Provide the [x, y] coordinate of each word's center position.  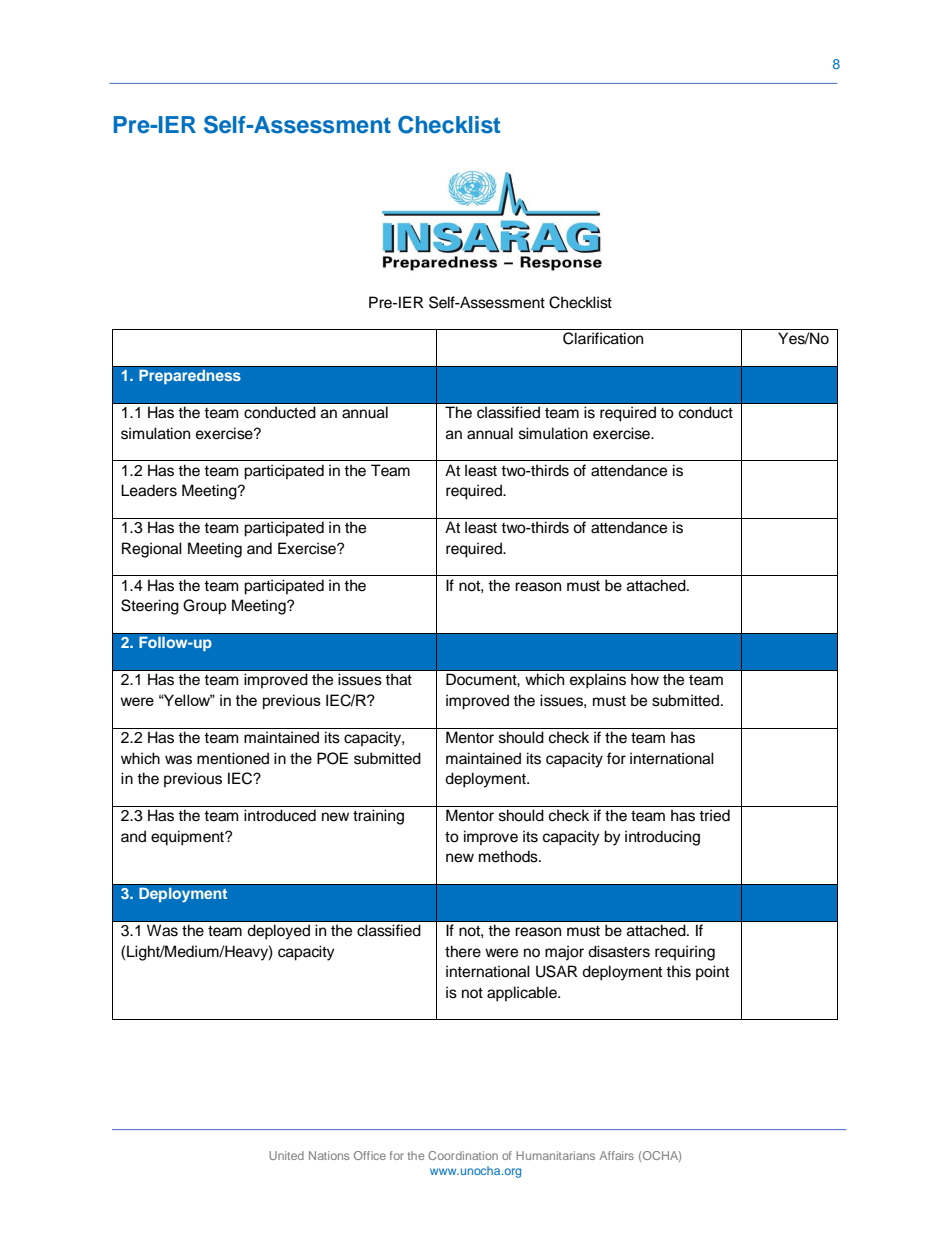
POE [332, 758]
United [286, 1155]
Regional [152, 550]
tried [714, 815]
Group [205, 607]
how [645, 679]
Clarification [603, 338]
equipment [188, 838]
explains [598, 681]
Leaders [149, 490]
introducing [662, 838]
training [378, 817]
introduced [280, 815]
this [678, 971]
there [463, 951]
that [398, 679]
